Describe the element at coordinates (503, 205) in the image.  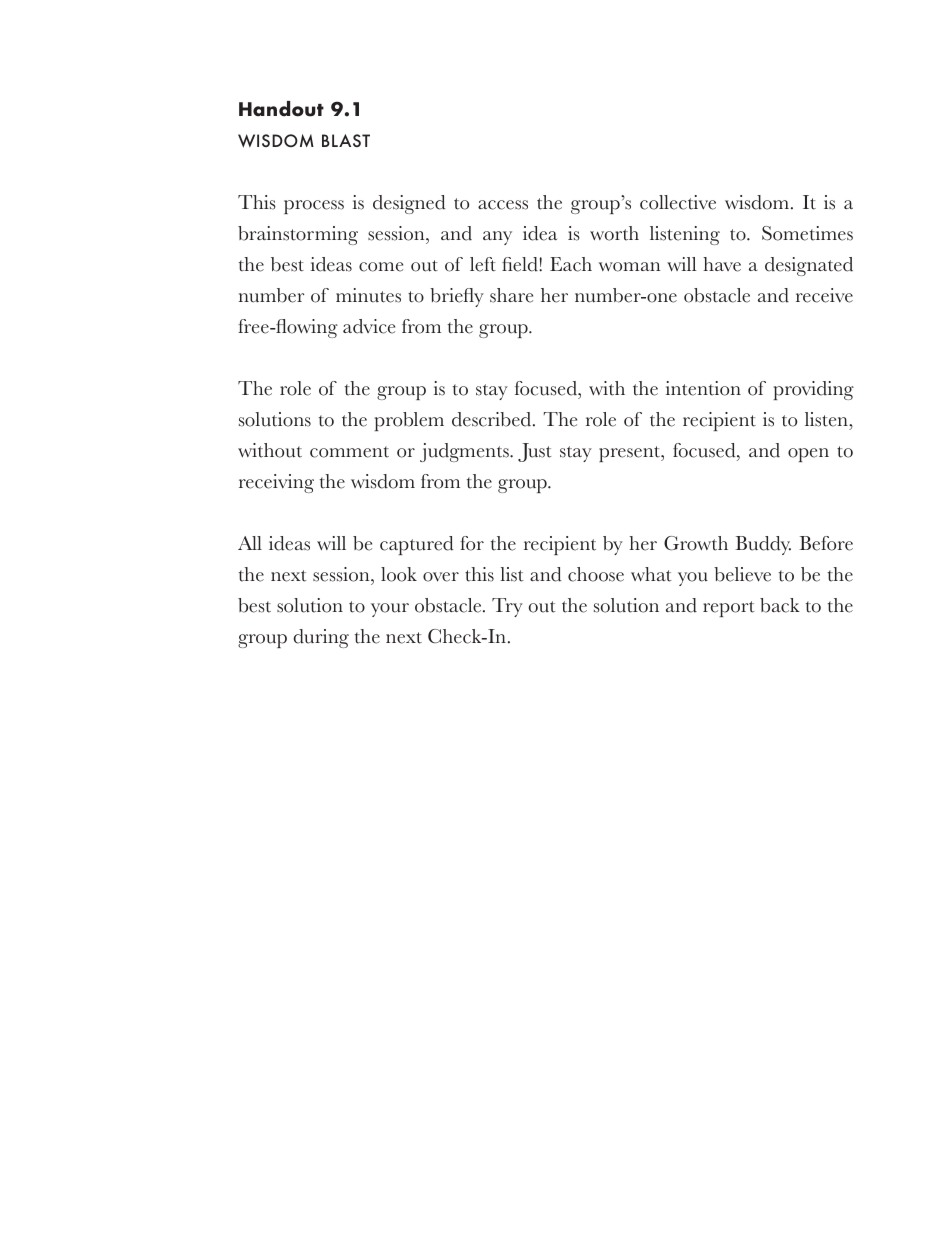
I see `access` at that location.
